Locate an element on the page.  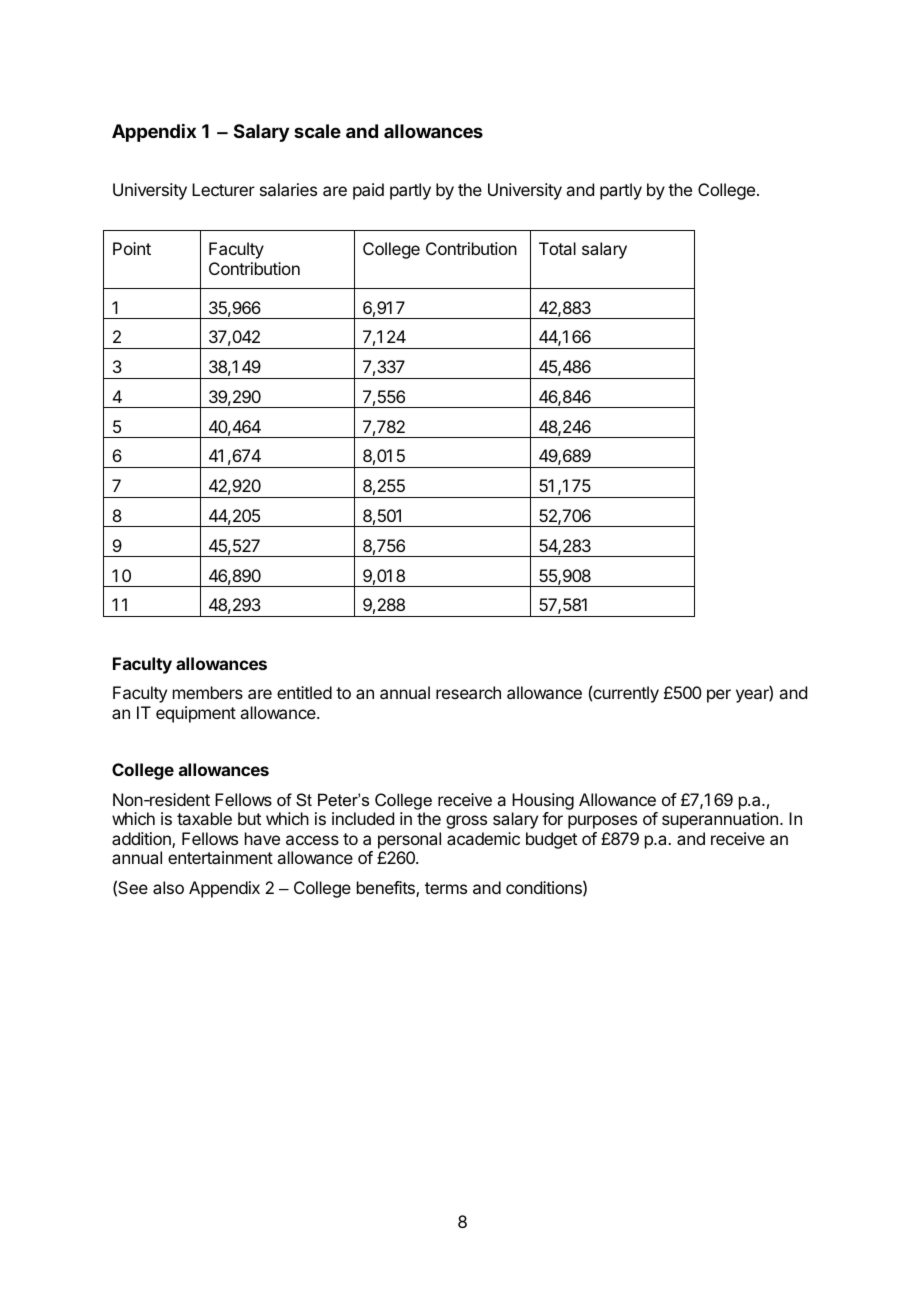
Lecturer is located at coordinates (223, 189).
